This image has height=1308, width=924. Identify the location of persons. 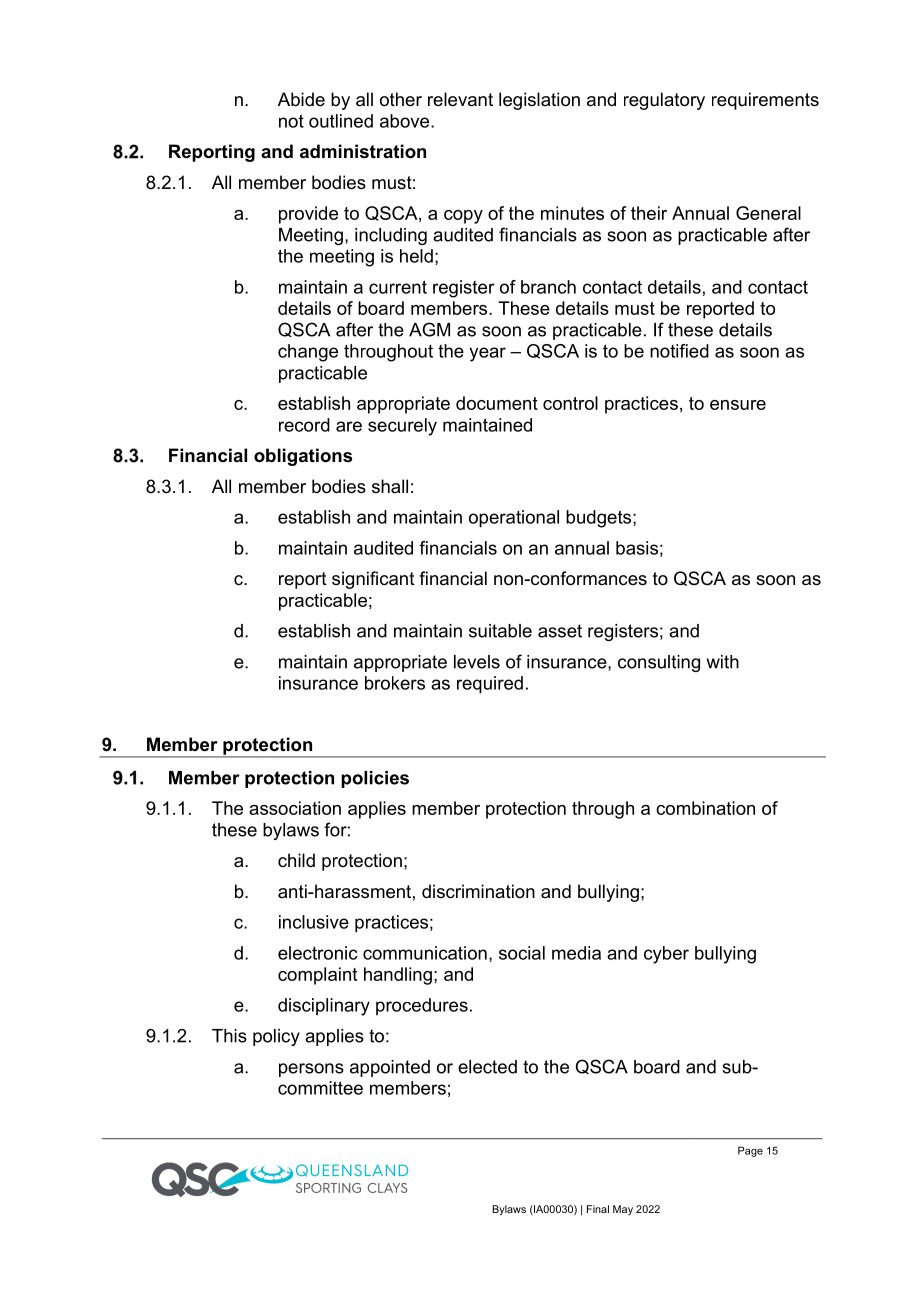
(311, 1070).
